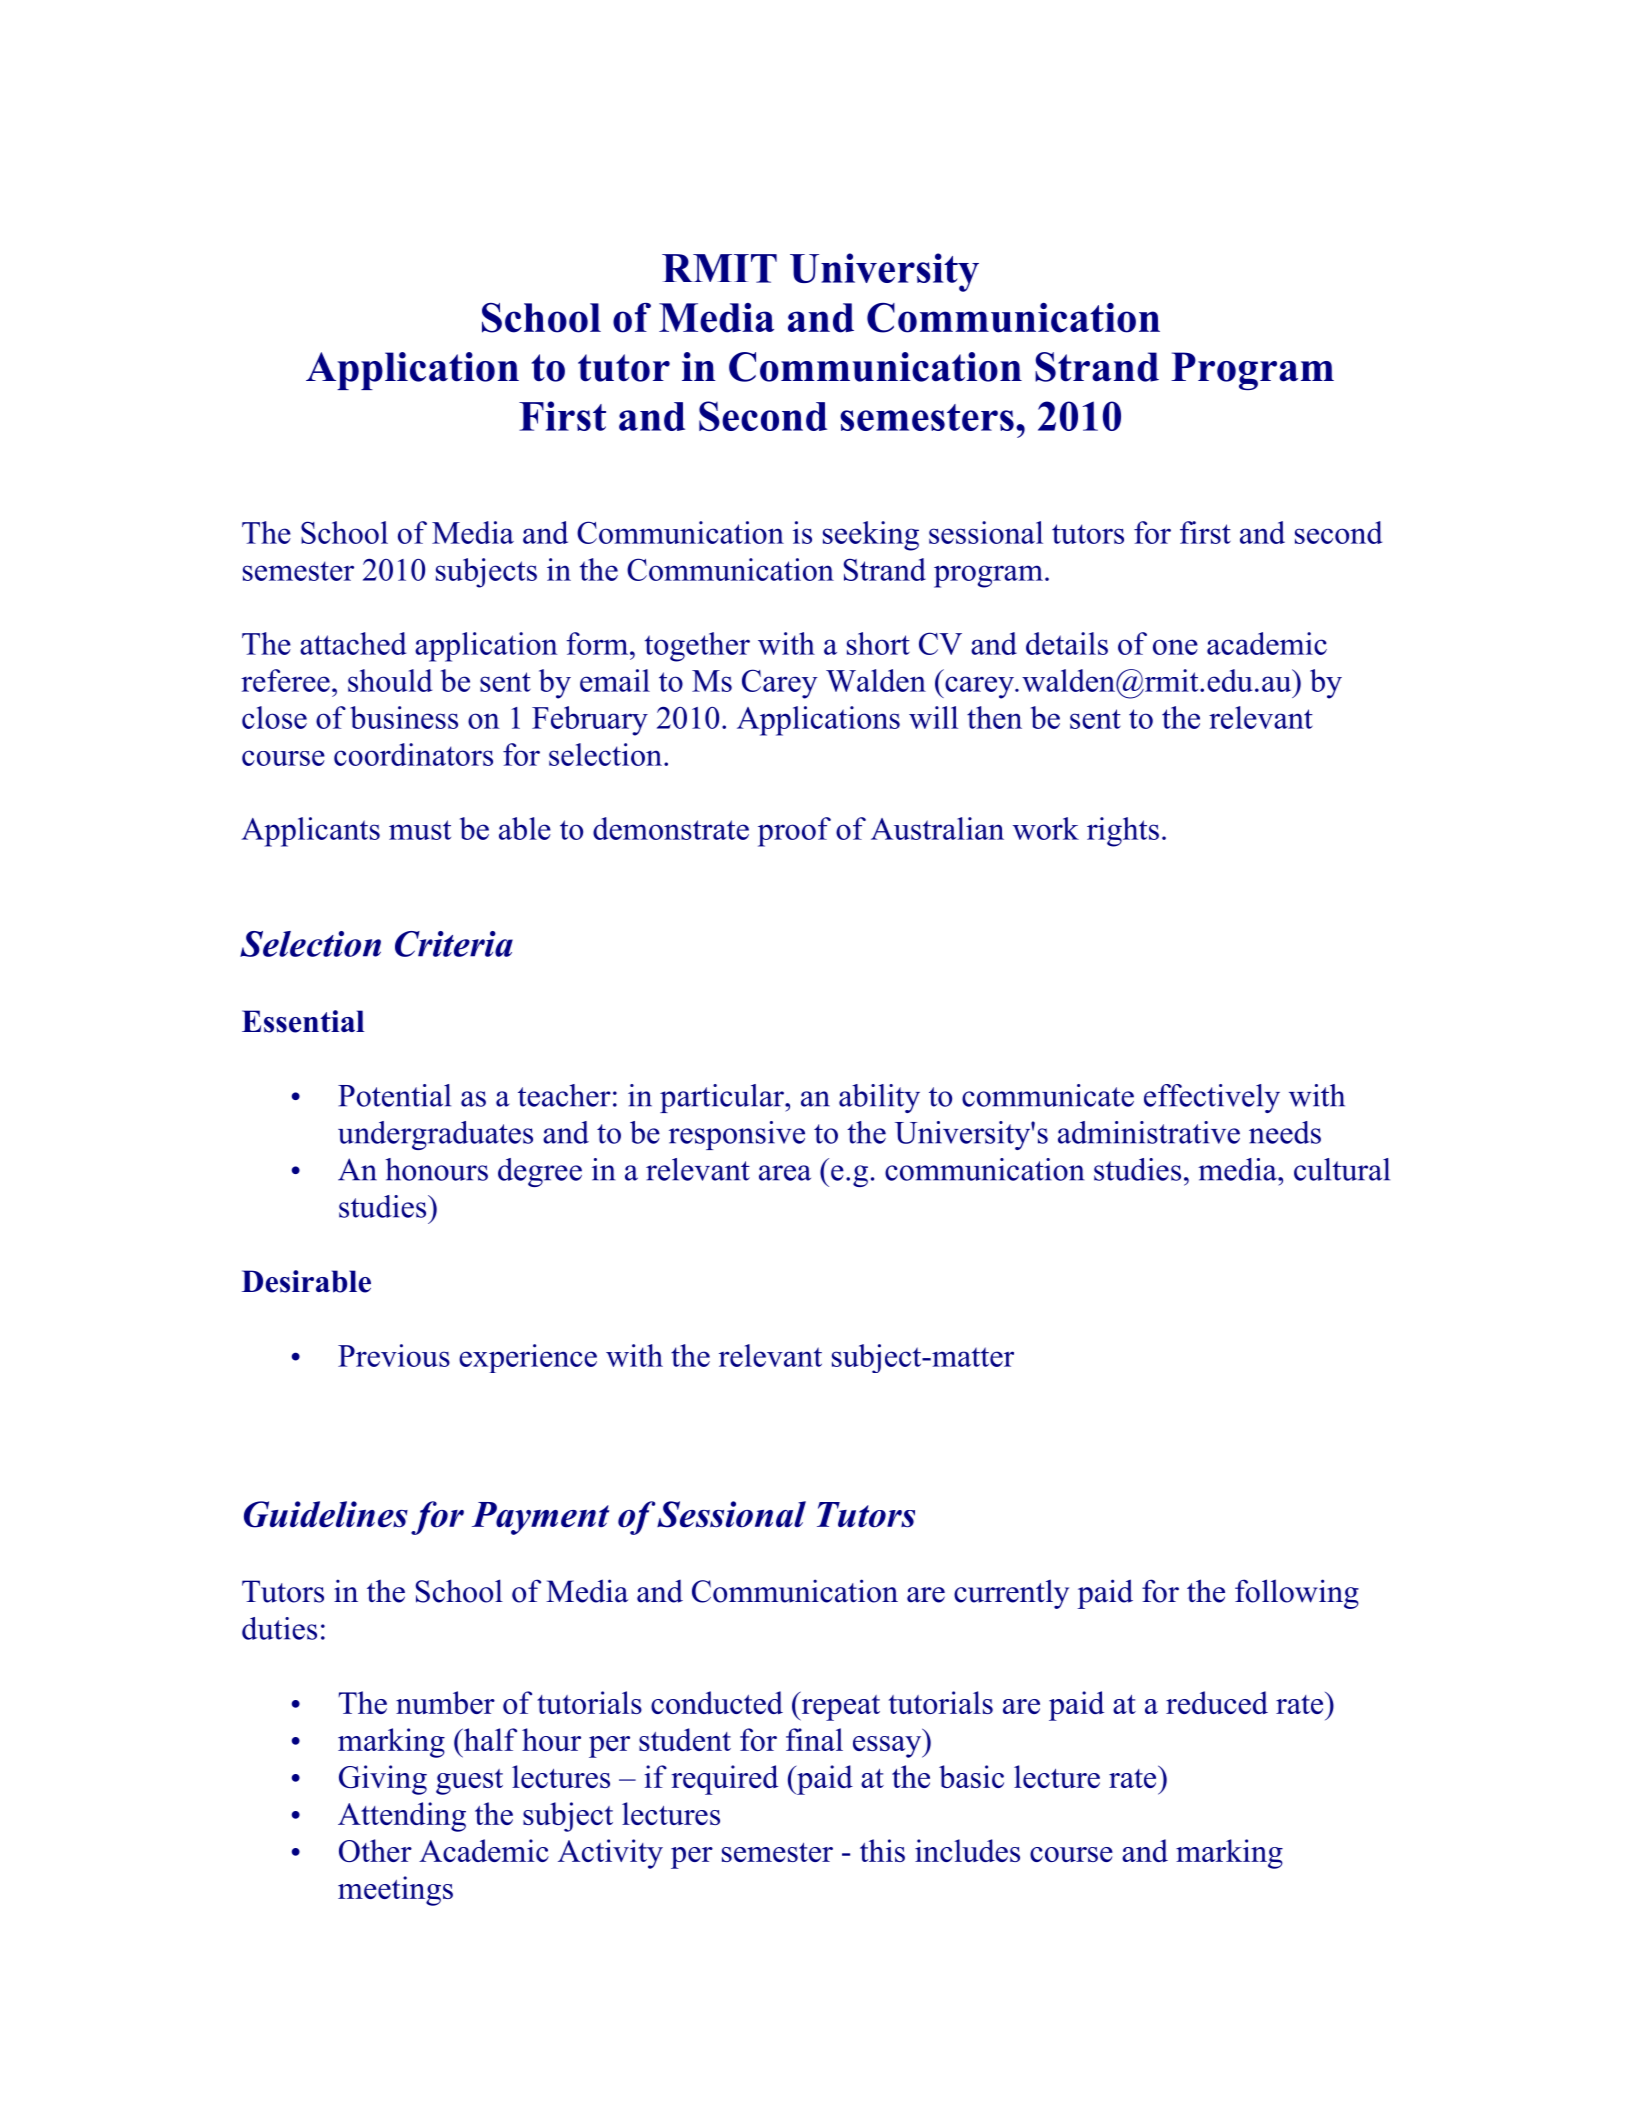 This screenshot has height=2123, width=1641. Describe the element at coordinates (375, 1850) in the screenshot. I see `Other` at that location.
